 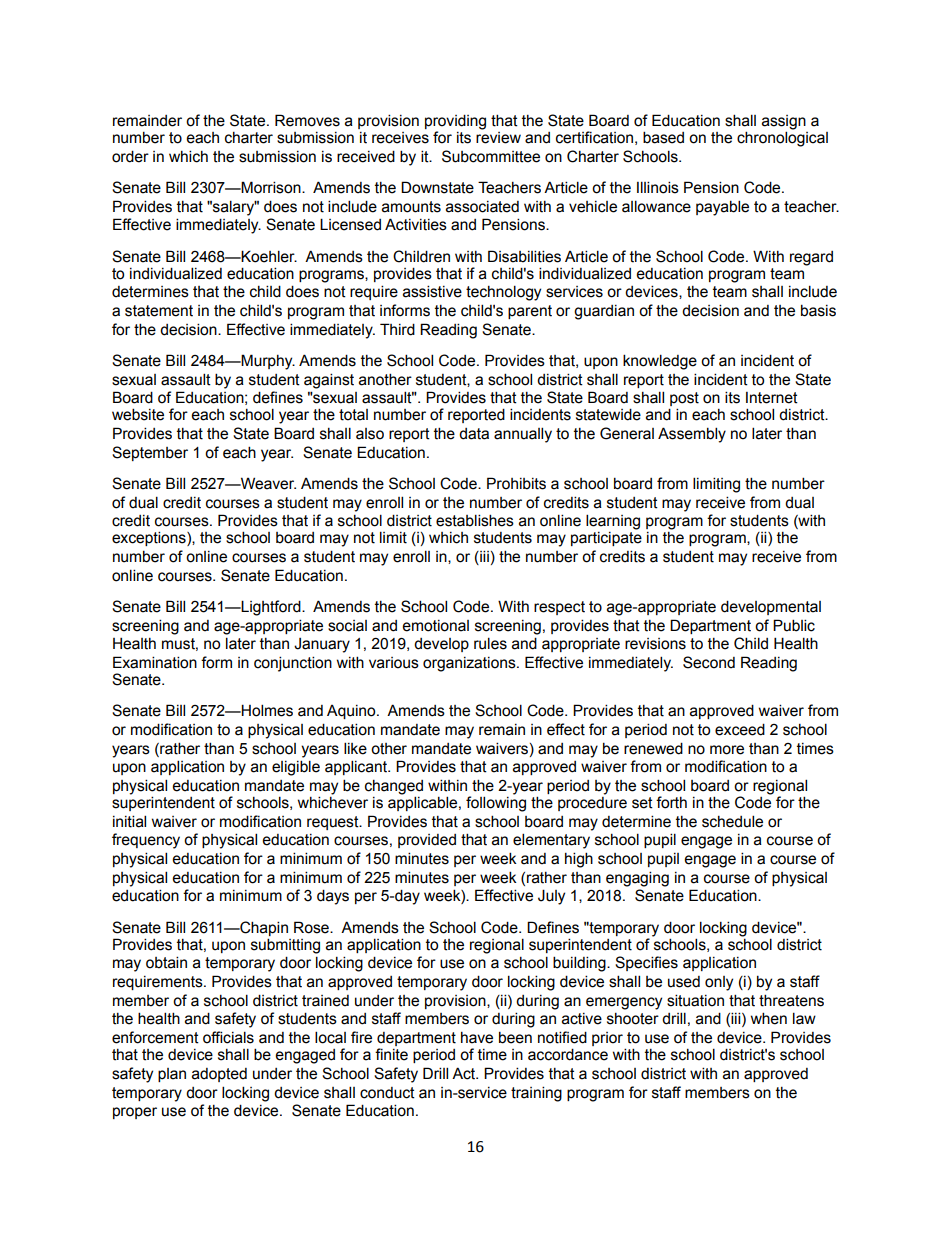 What do you see at coordinates (146, 841) in the screenshot?
I see `frequency` at bounding box center [146, 841].
